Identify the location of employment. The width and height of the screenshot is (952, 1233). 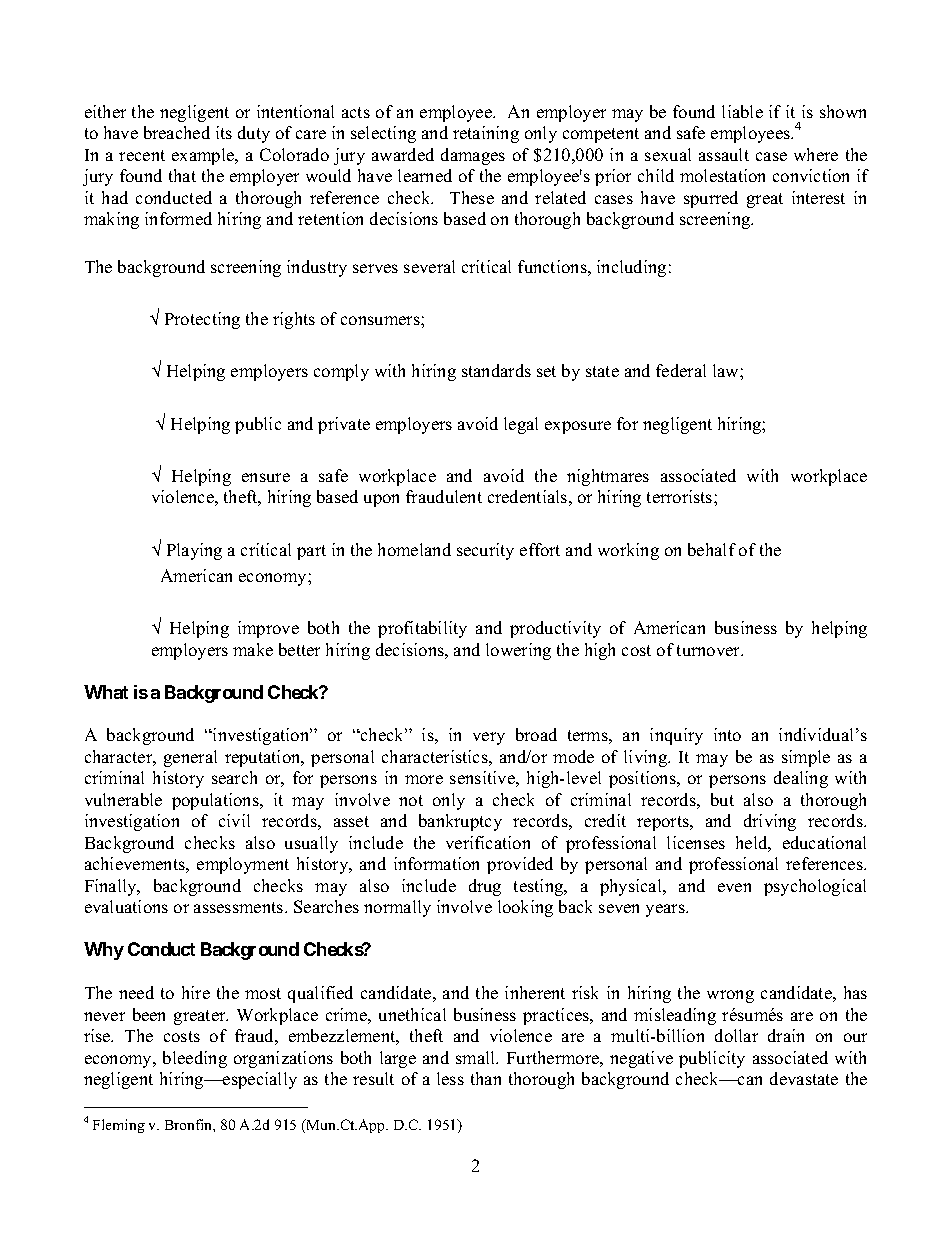
(243, 865).
